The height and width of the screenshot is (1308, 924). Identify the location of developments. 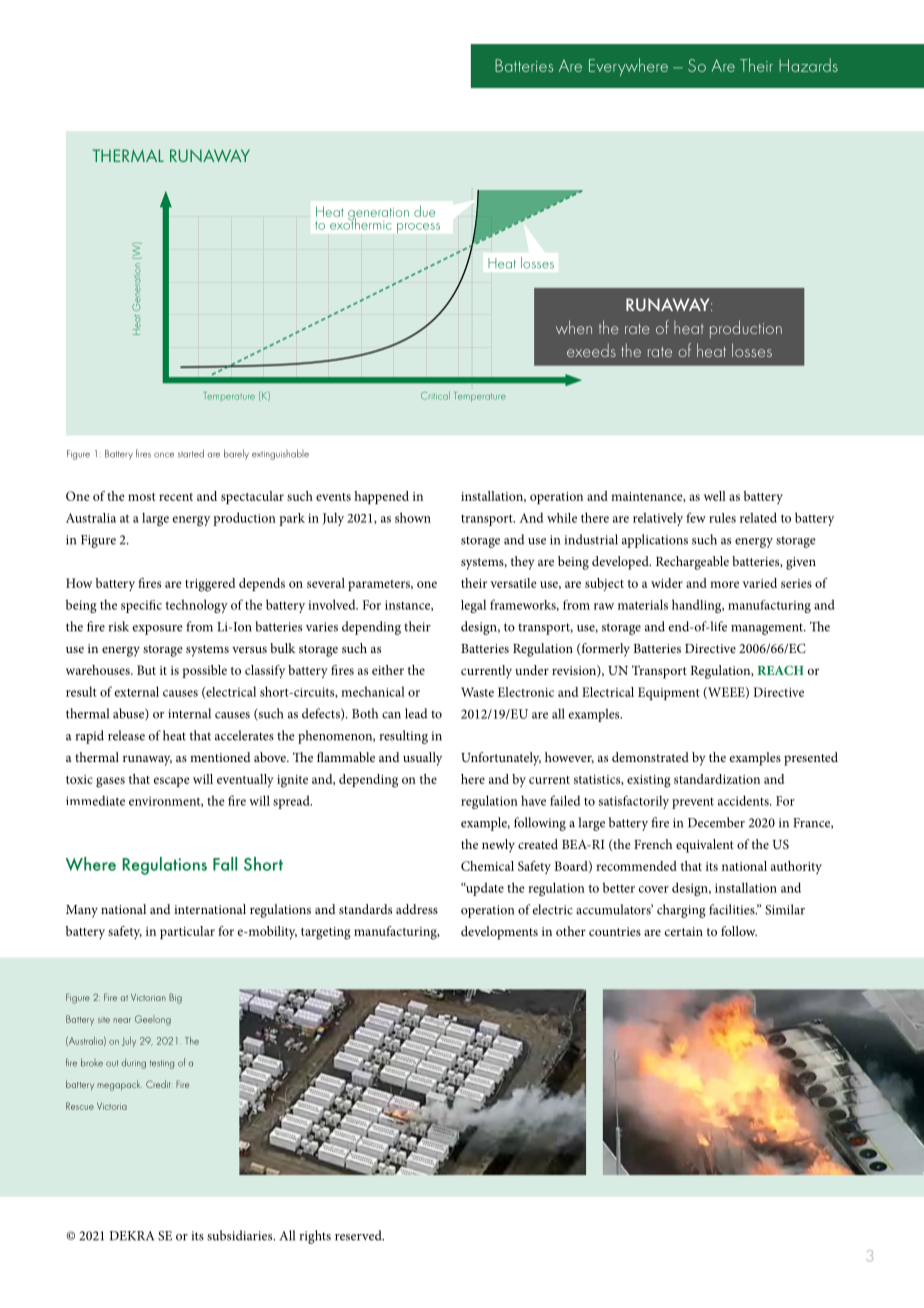
(499, 933).
